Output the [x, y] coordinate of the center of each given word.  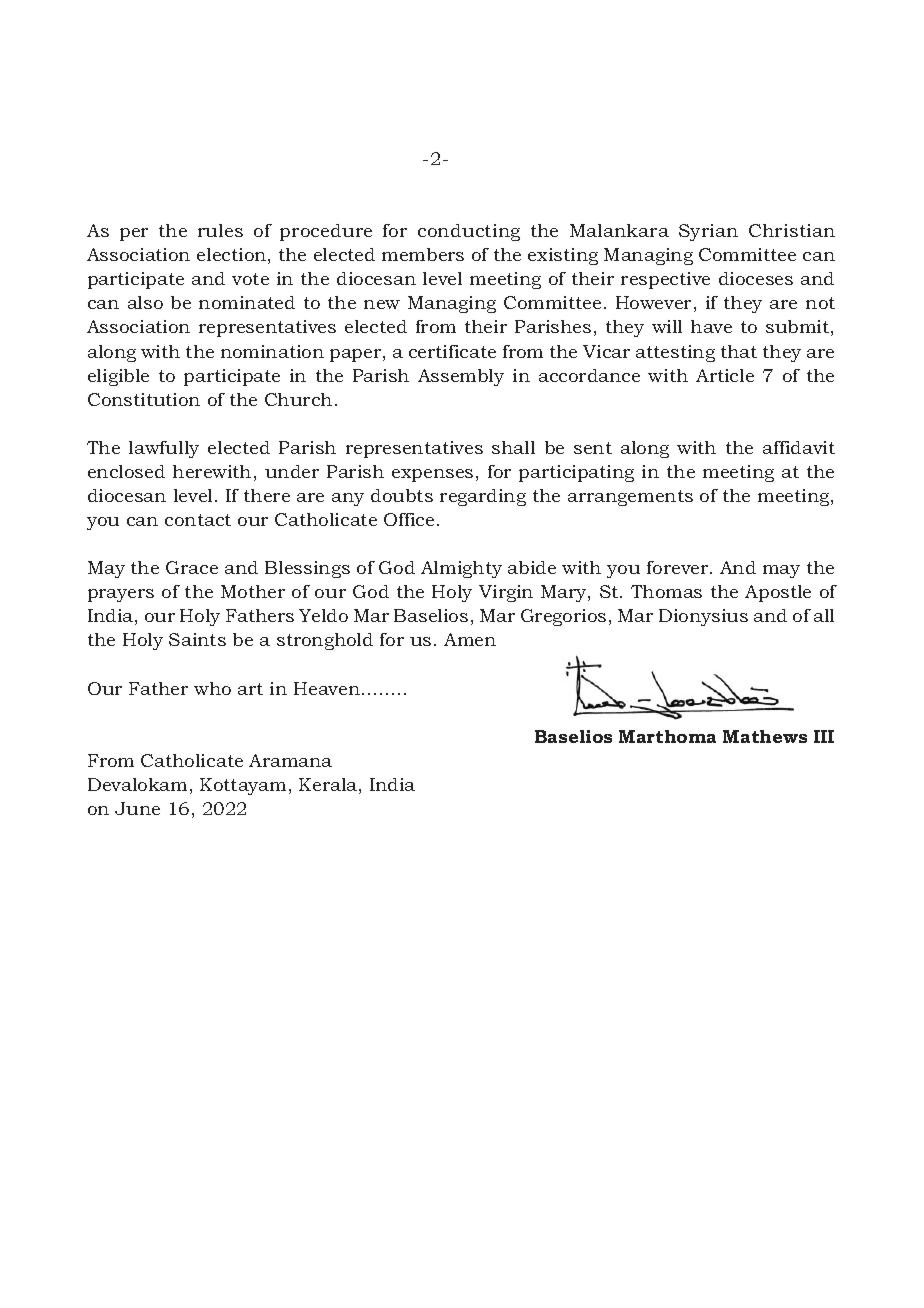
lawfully [164, 449]
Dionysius [703, 617]
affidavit [799, 447]
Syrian [708, 232]
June [137, 808]
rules [220, 230]
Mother [253, 591]
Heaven [328, 688]
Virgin [506, 593]
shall [513, 447]
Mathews [765, 736]
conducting [469, 232]
